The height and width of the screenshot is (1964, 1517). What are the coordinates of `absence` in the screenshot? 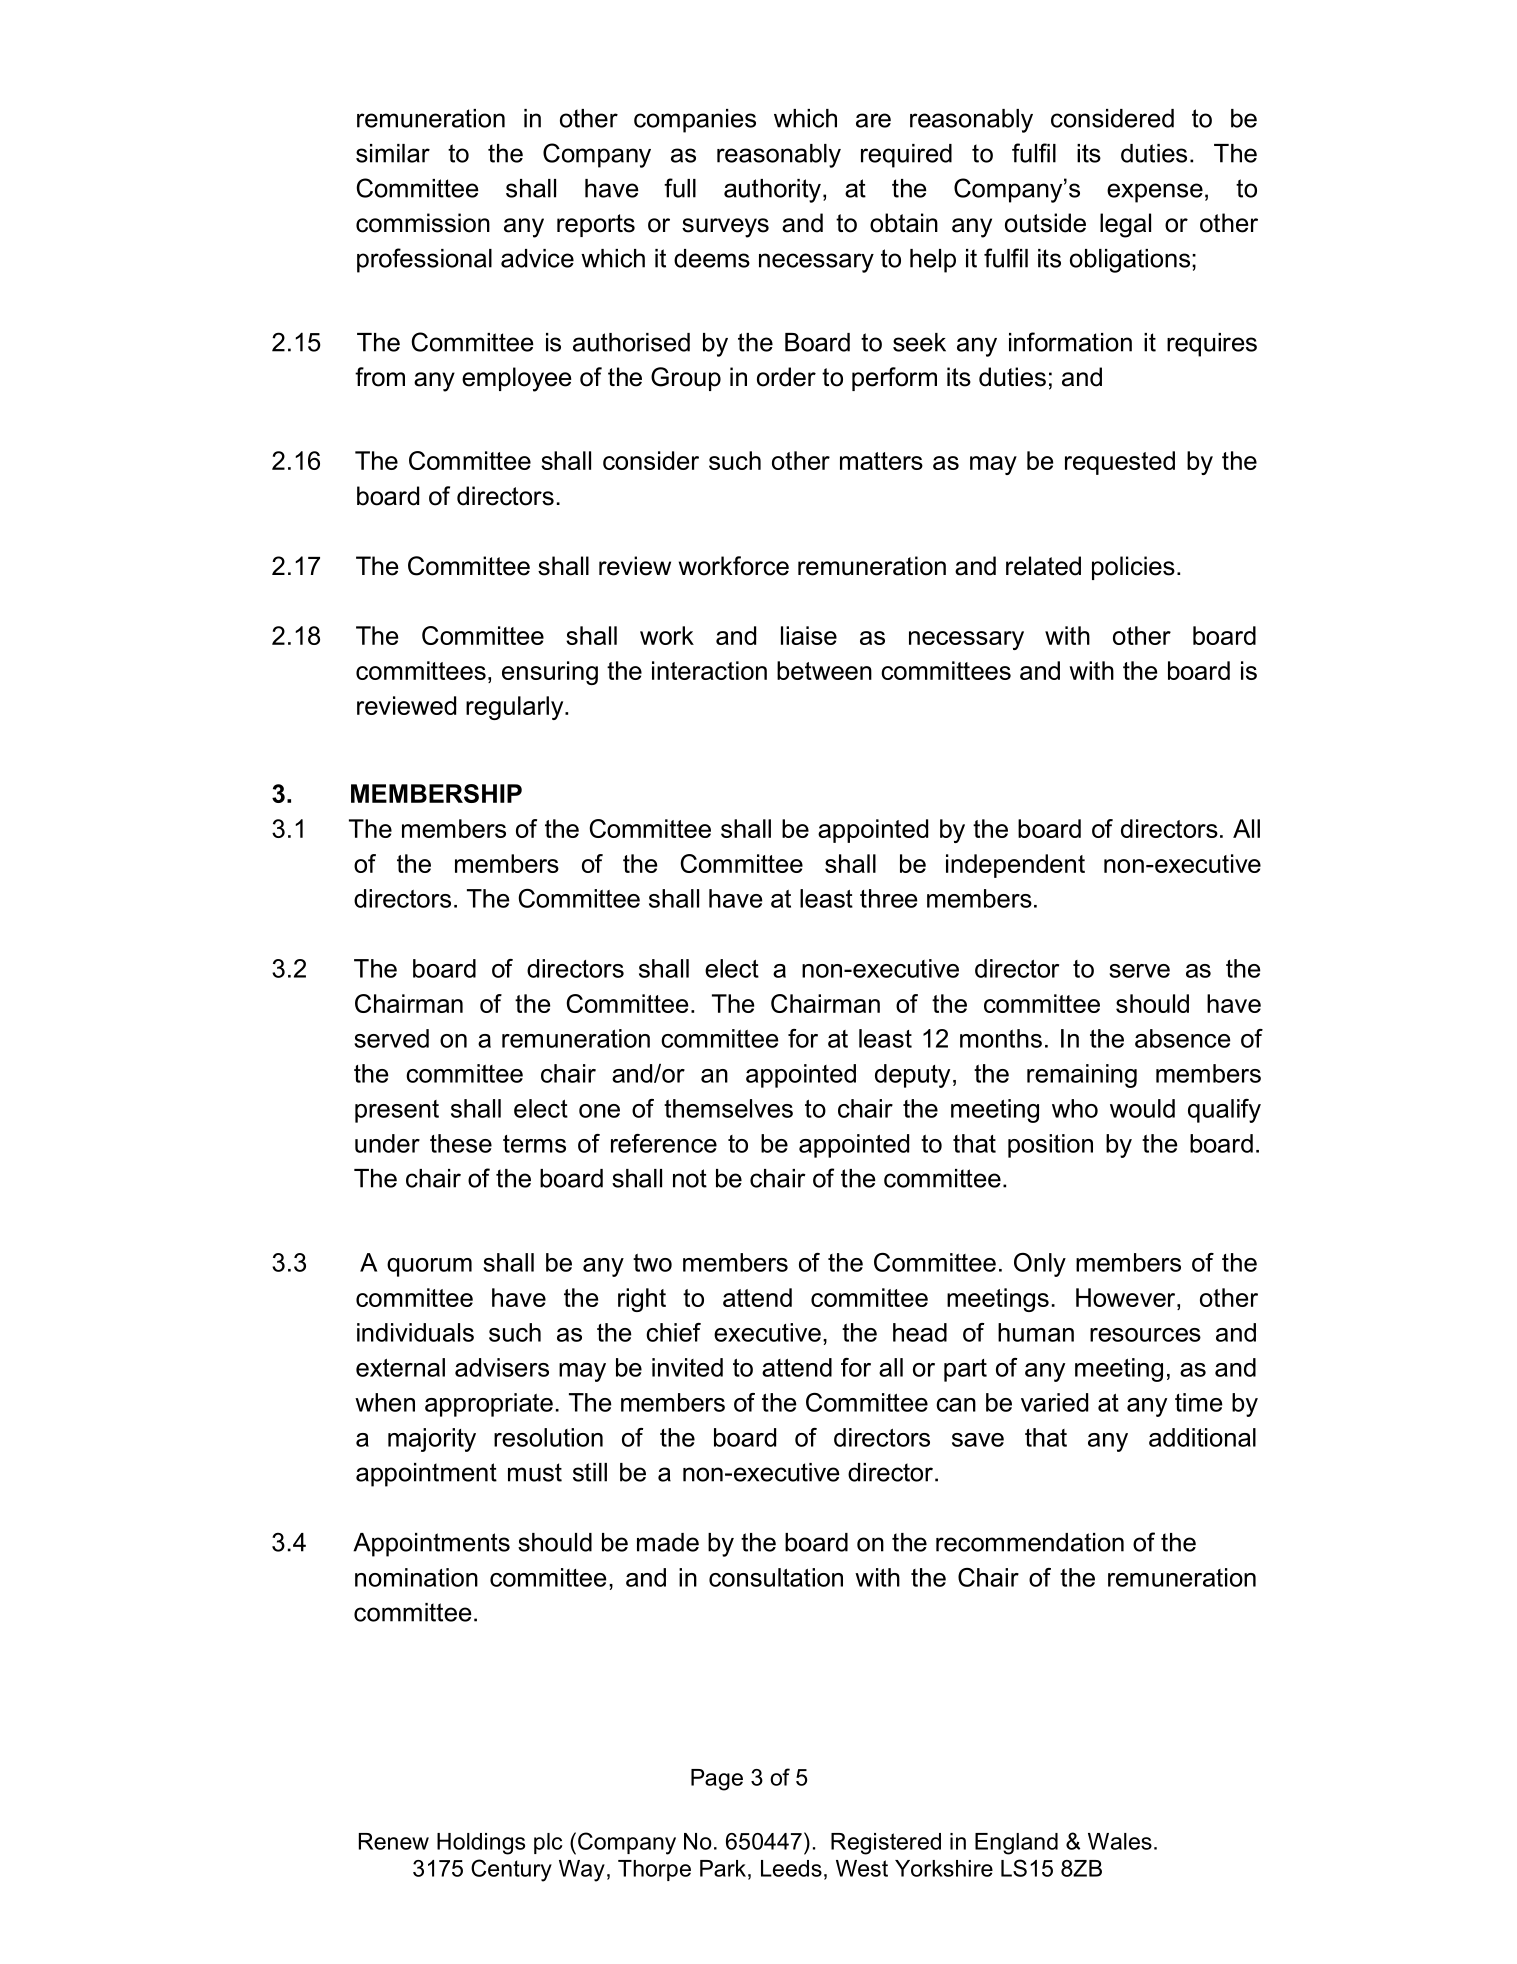 It's located at (1183, 1038).
